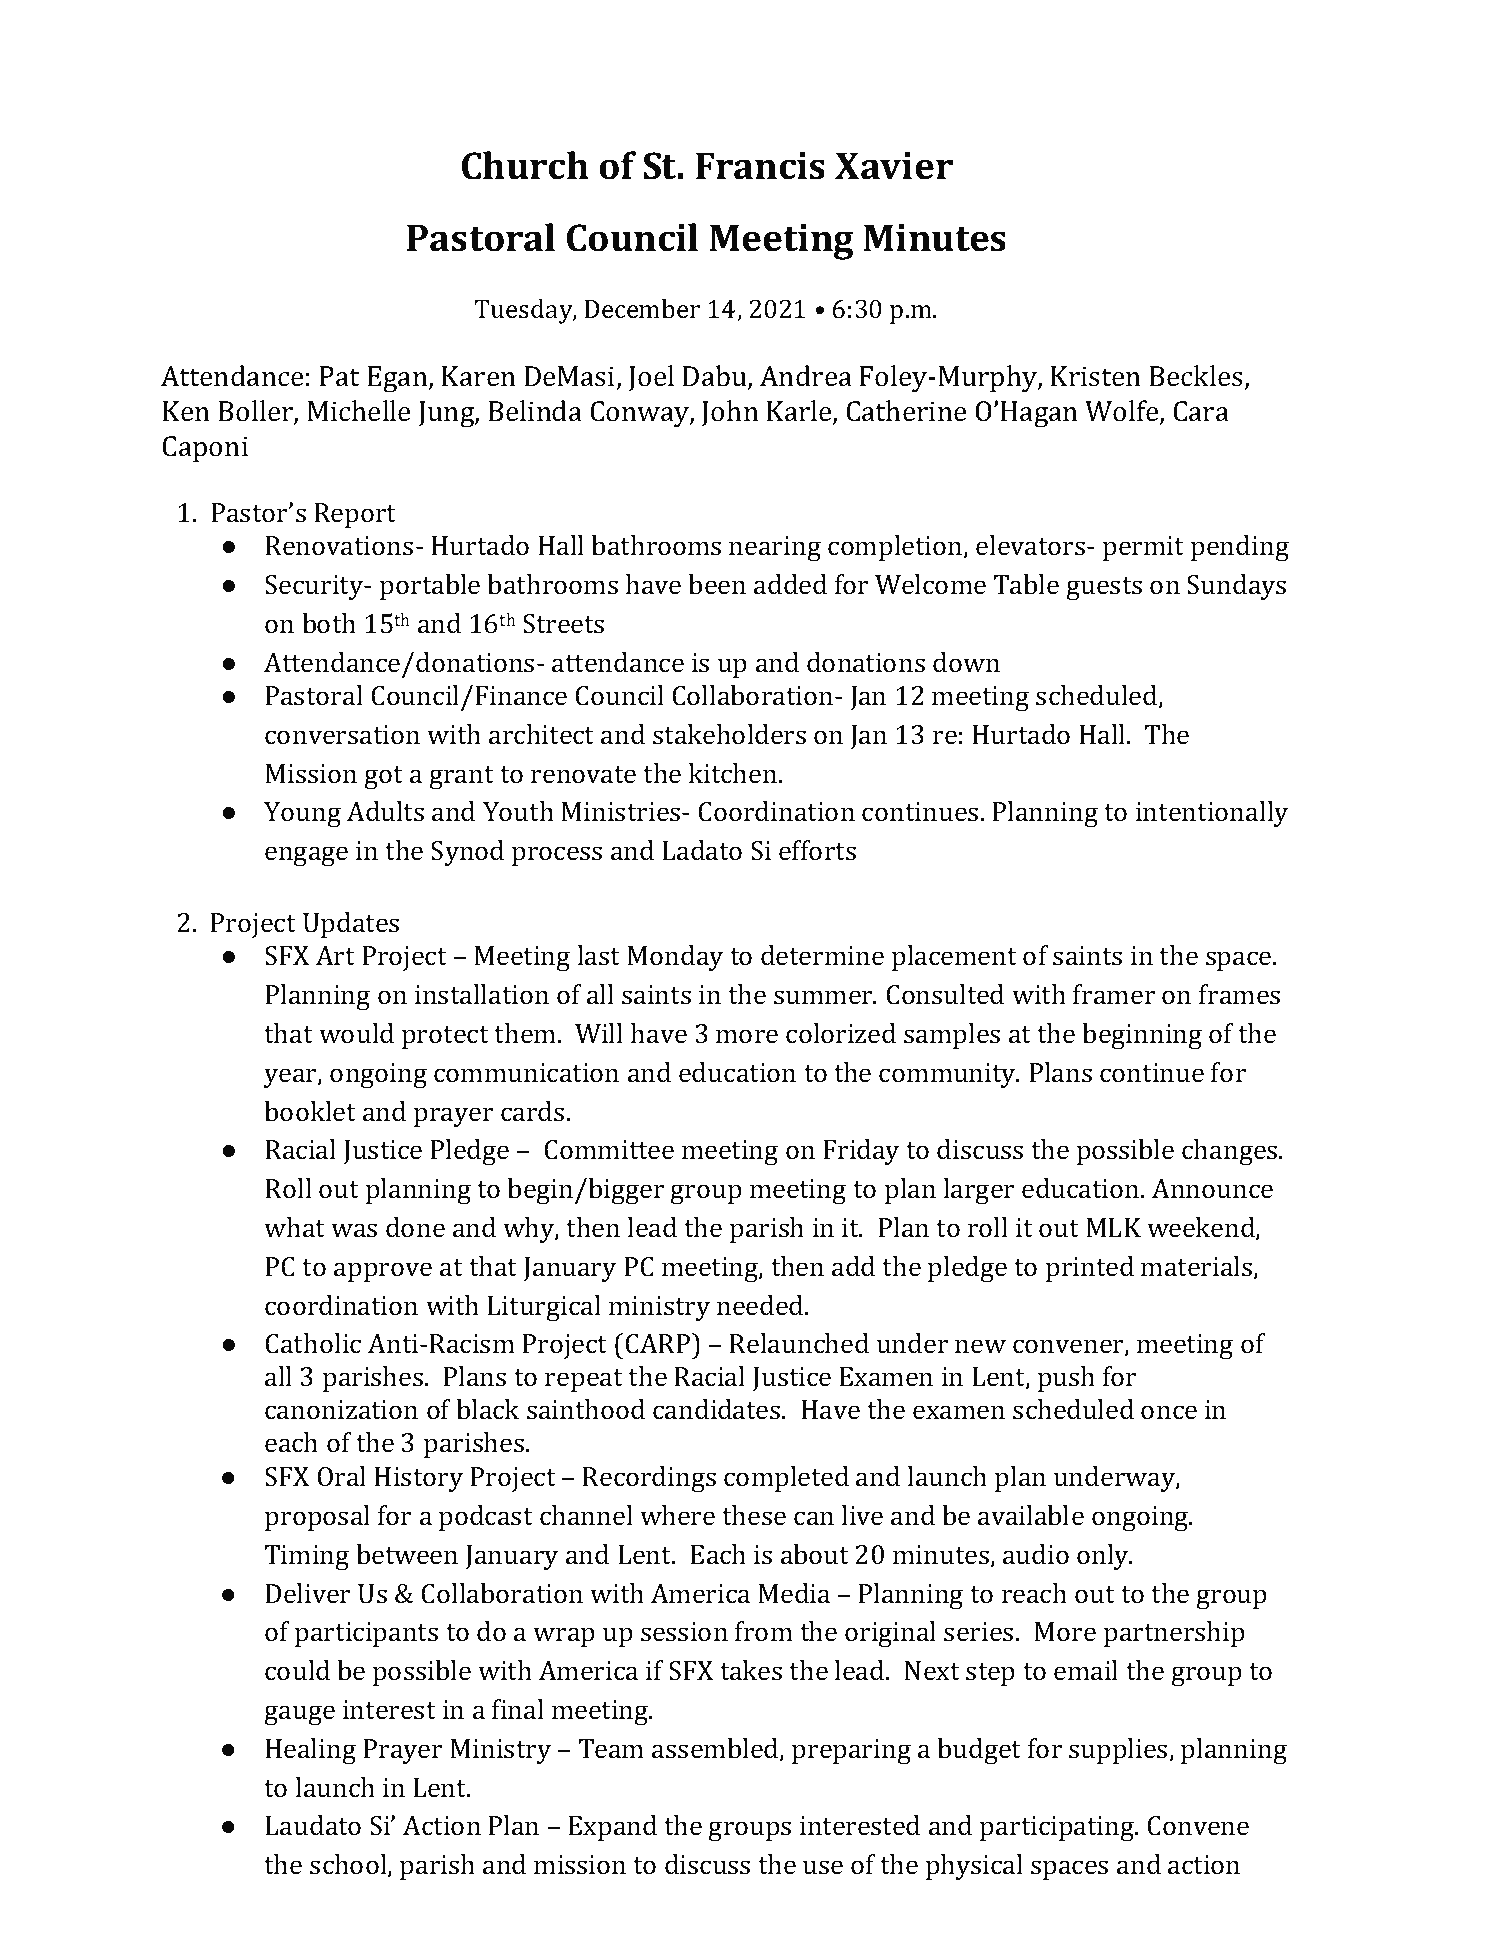 The width and height of the image is (1499, 1940). Describe the element at coordinates (384, 777) in the image. I see `got` at that location.
